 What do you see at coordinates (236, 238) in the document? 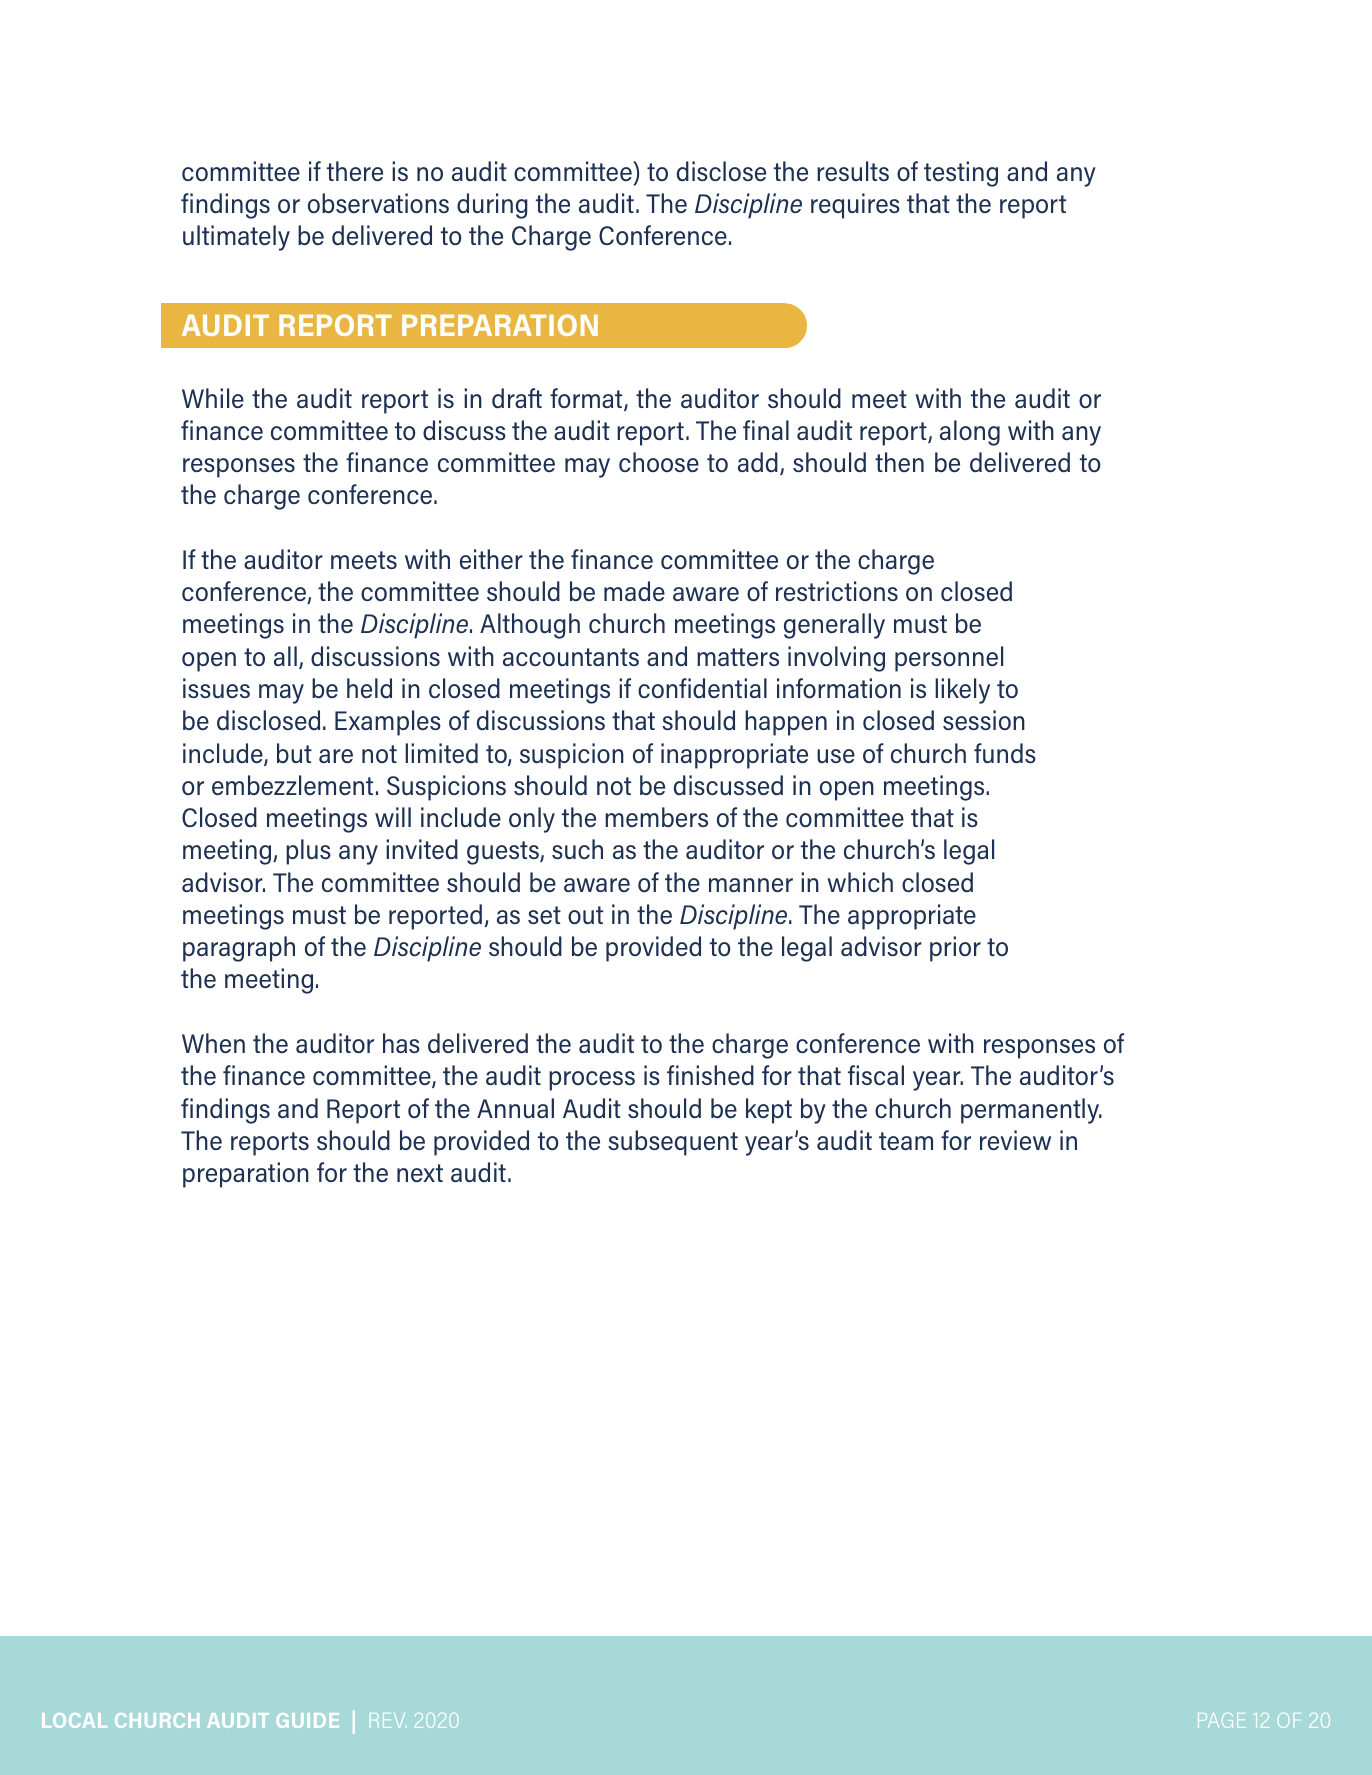
I see `ultimately` at bounding box center [236, 238].
